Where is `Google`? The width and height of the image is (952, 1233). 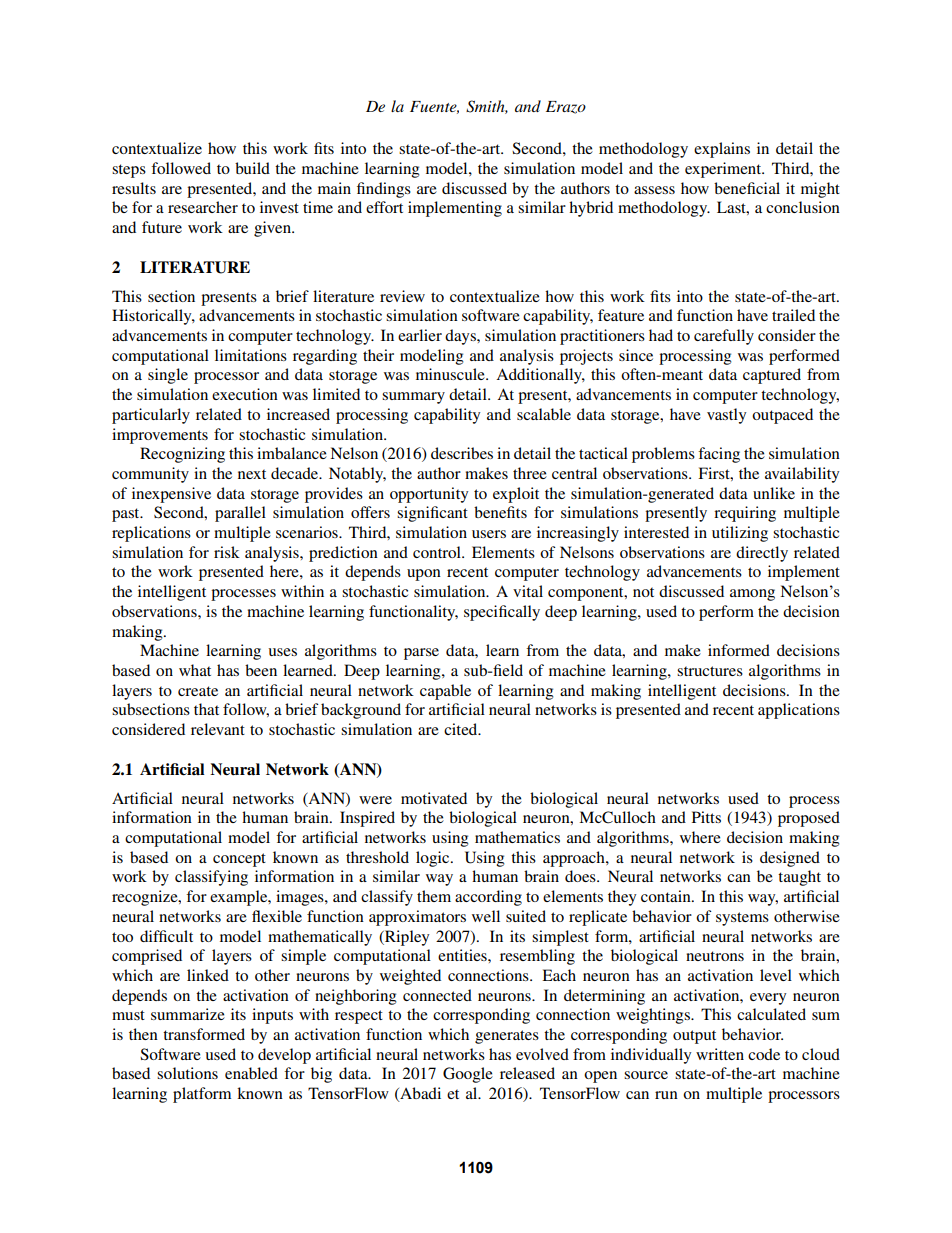
Google is located at coordinates (468, 1075).
